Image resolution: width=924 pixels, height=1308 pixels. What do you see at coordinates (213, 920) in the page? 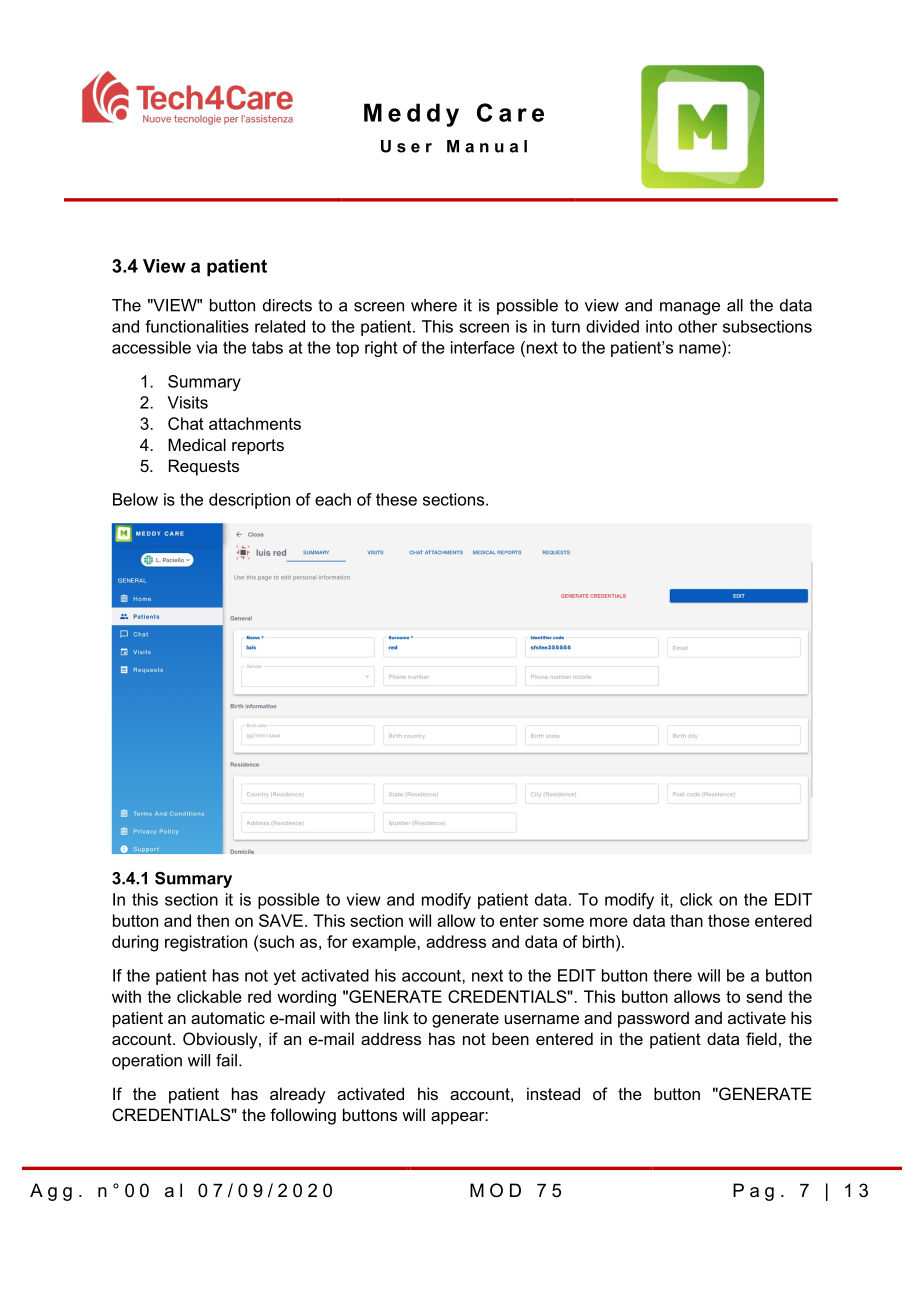
I see `then` at bounding box center [213, 920].
